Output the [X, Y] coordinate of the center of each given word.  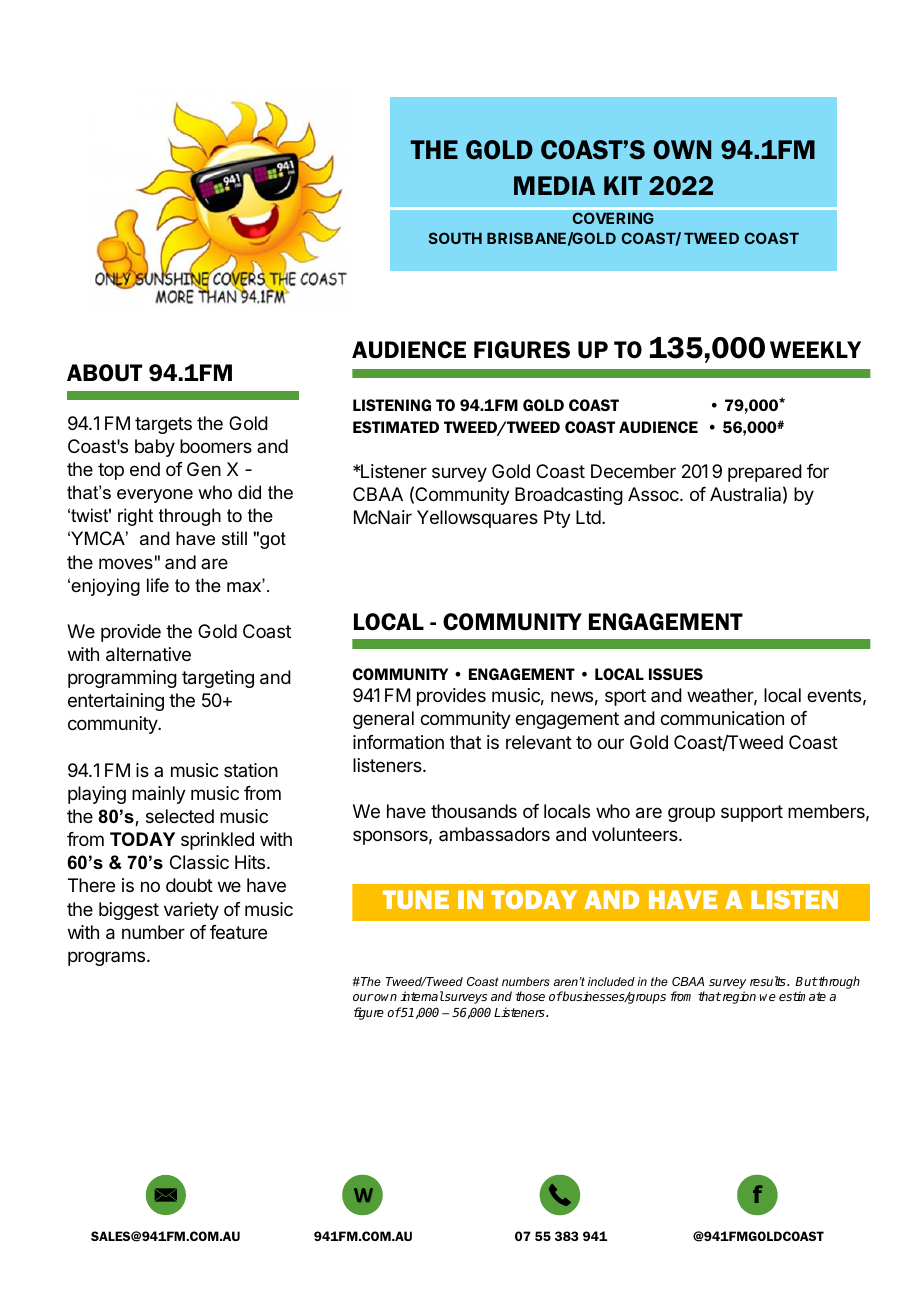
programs [108, 958]
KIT [623, 185]
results [769, 981]
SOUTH [455, 238]
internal [422, 996]
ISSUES [676, 674]
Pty [557, 519]
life [158, 585]
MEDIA [554, 185]
